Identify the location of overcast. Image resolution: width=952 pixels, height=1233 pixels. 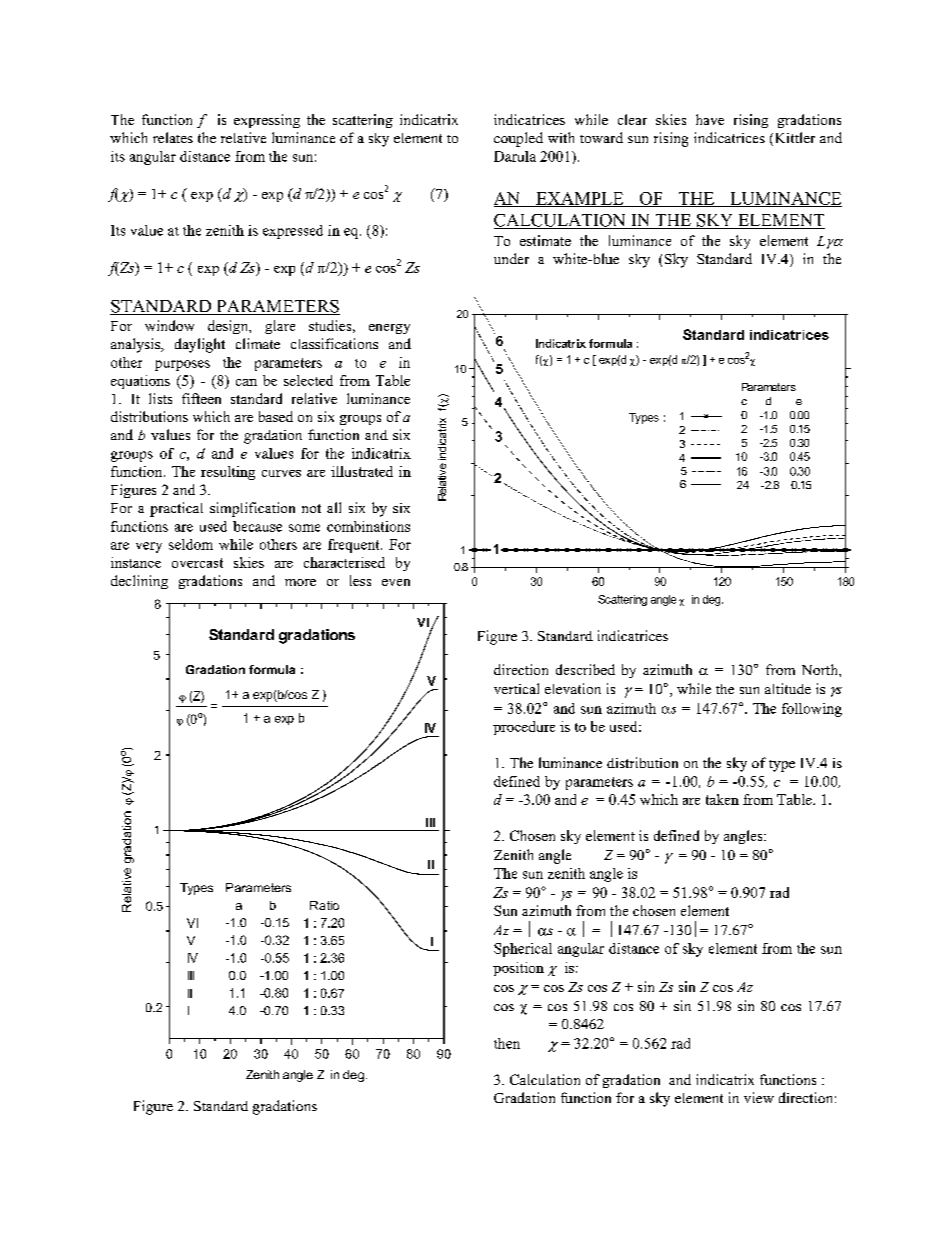
(197, 563).
